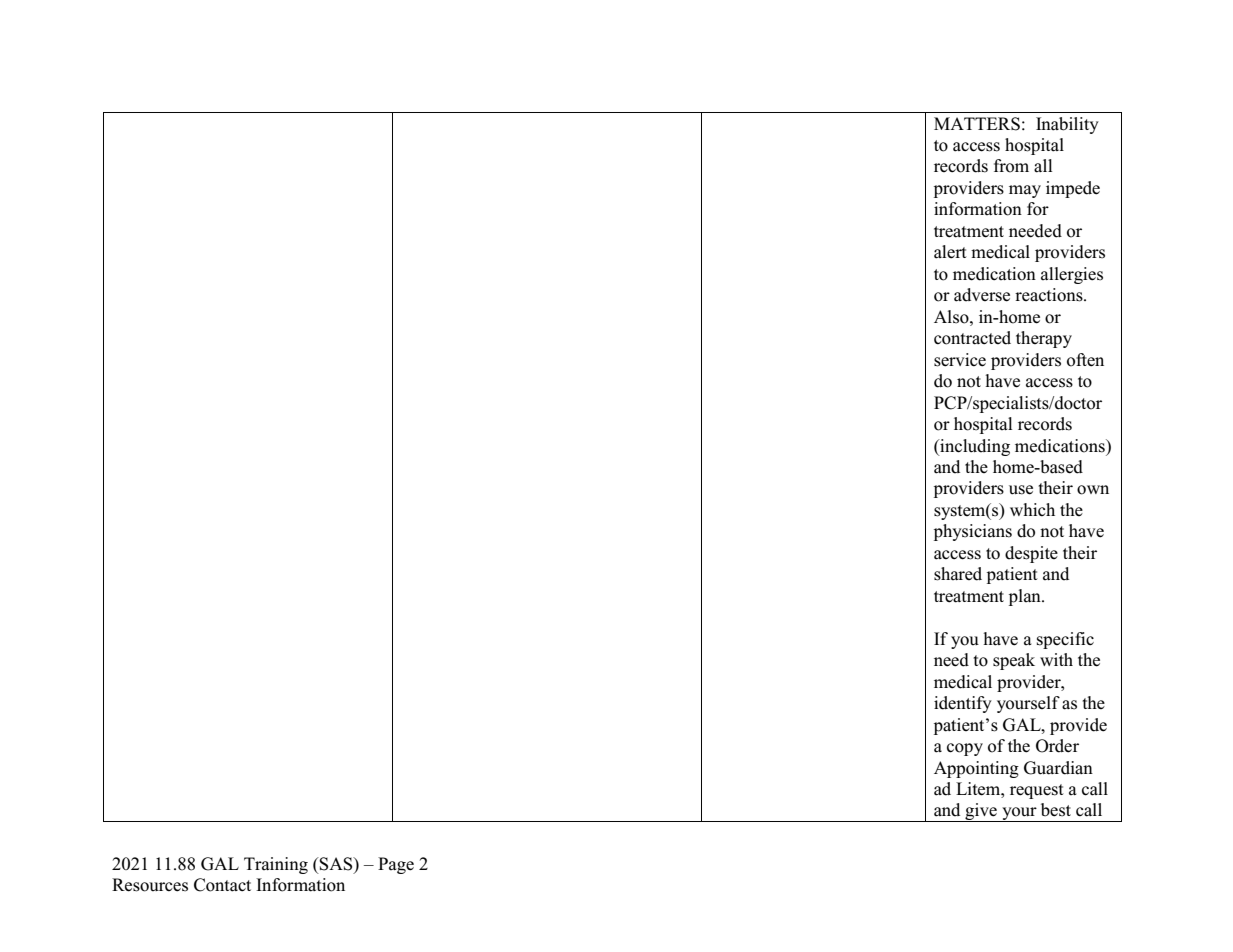 Image resolution: width=1233 pixels, height=952 pixels. I want to click on plan, so click(1026, 597).
